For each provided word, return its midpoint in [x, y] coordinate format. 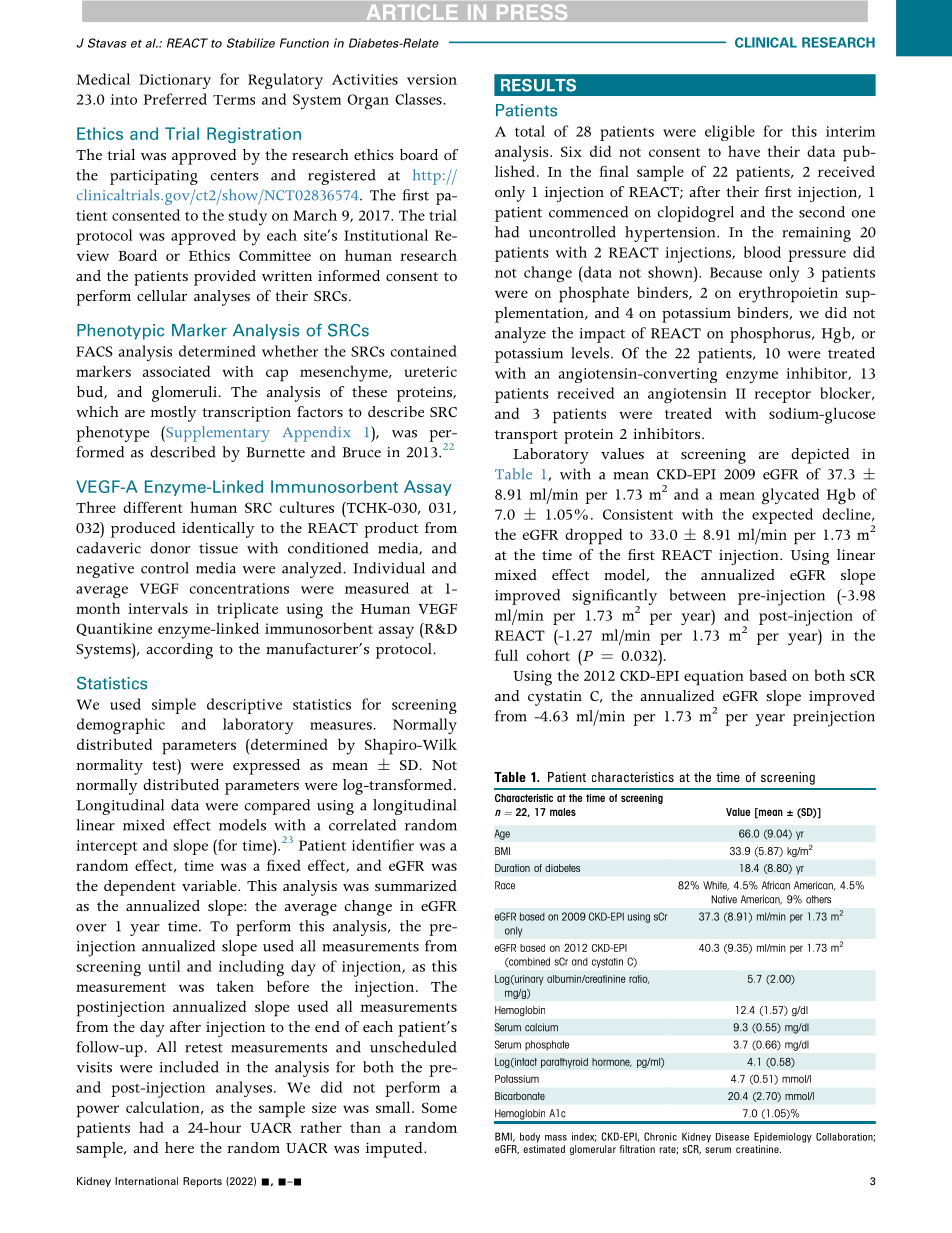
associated [176, 371]
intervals [158, 608]
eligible [730, 133]
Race [505, 885]
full [506, 655]
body [530, 1137]
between [697, 595]
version [432, 79]
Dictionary [175, 81]
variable [210, 885]
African [776, 885]
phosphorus [771, 335]
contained [423, 351]
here [179, 1147]
